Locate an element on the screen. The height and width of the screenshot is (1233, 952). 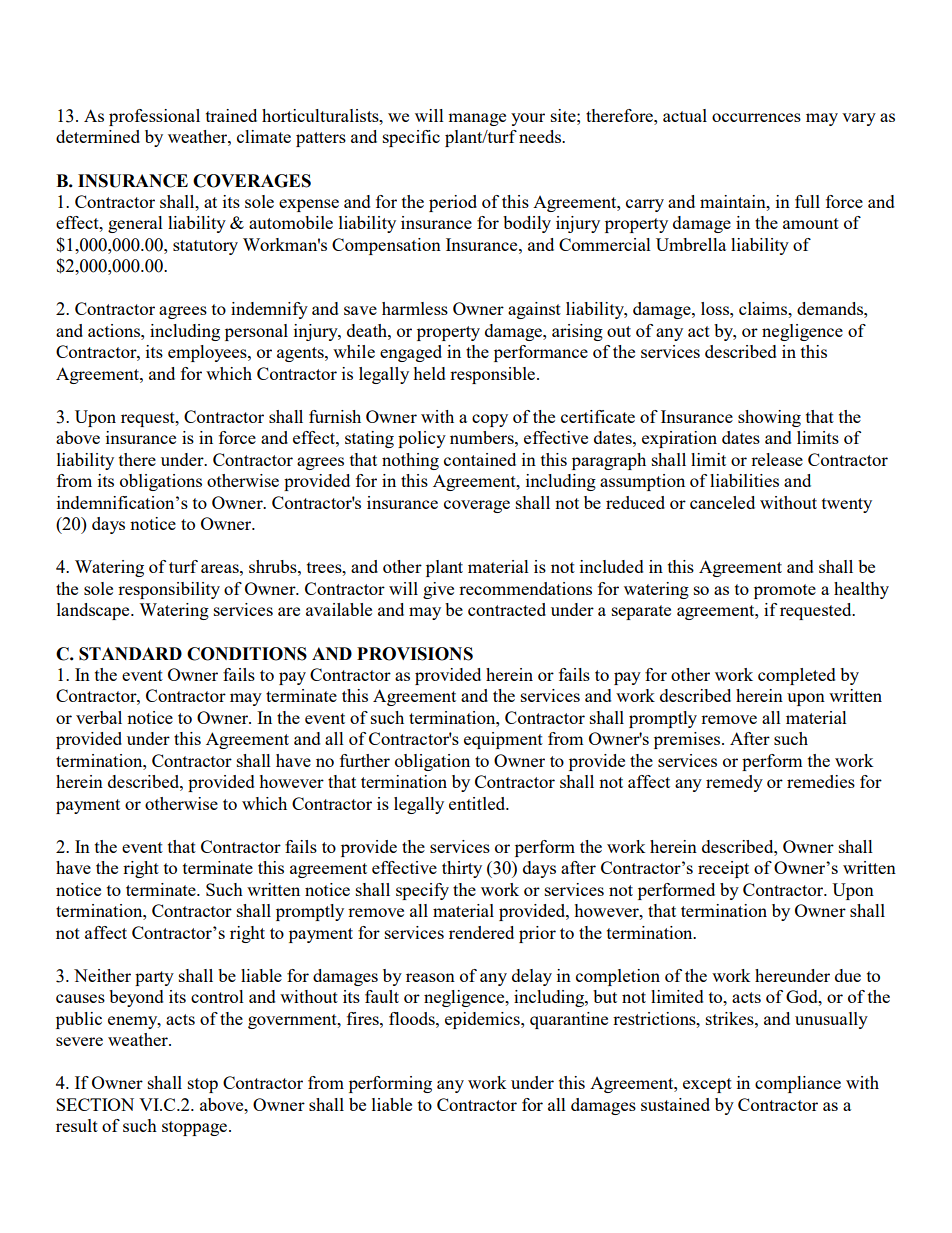
professional is located at coordinates (154, 117).
